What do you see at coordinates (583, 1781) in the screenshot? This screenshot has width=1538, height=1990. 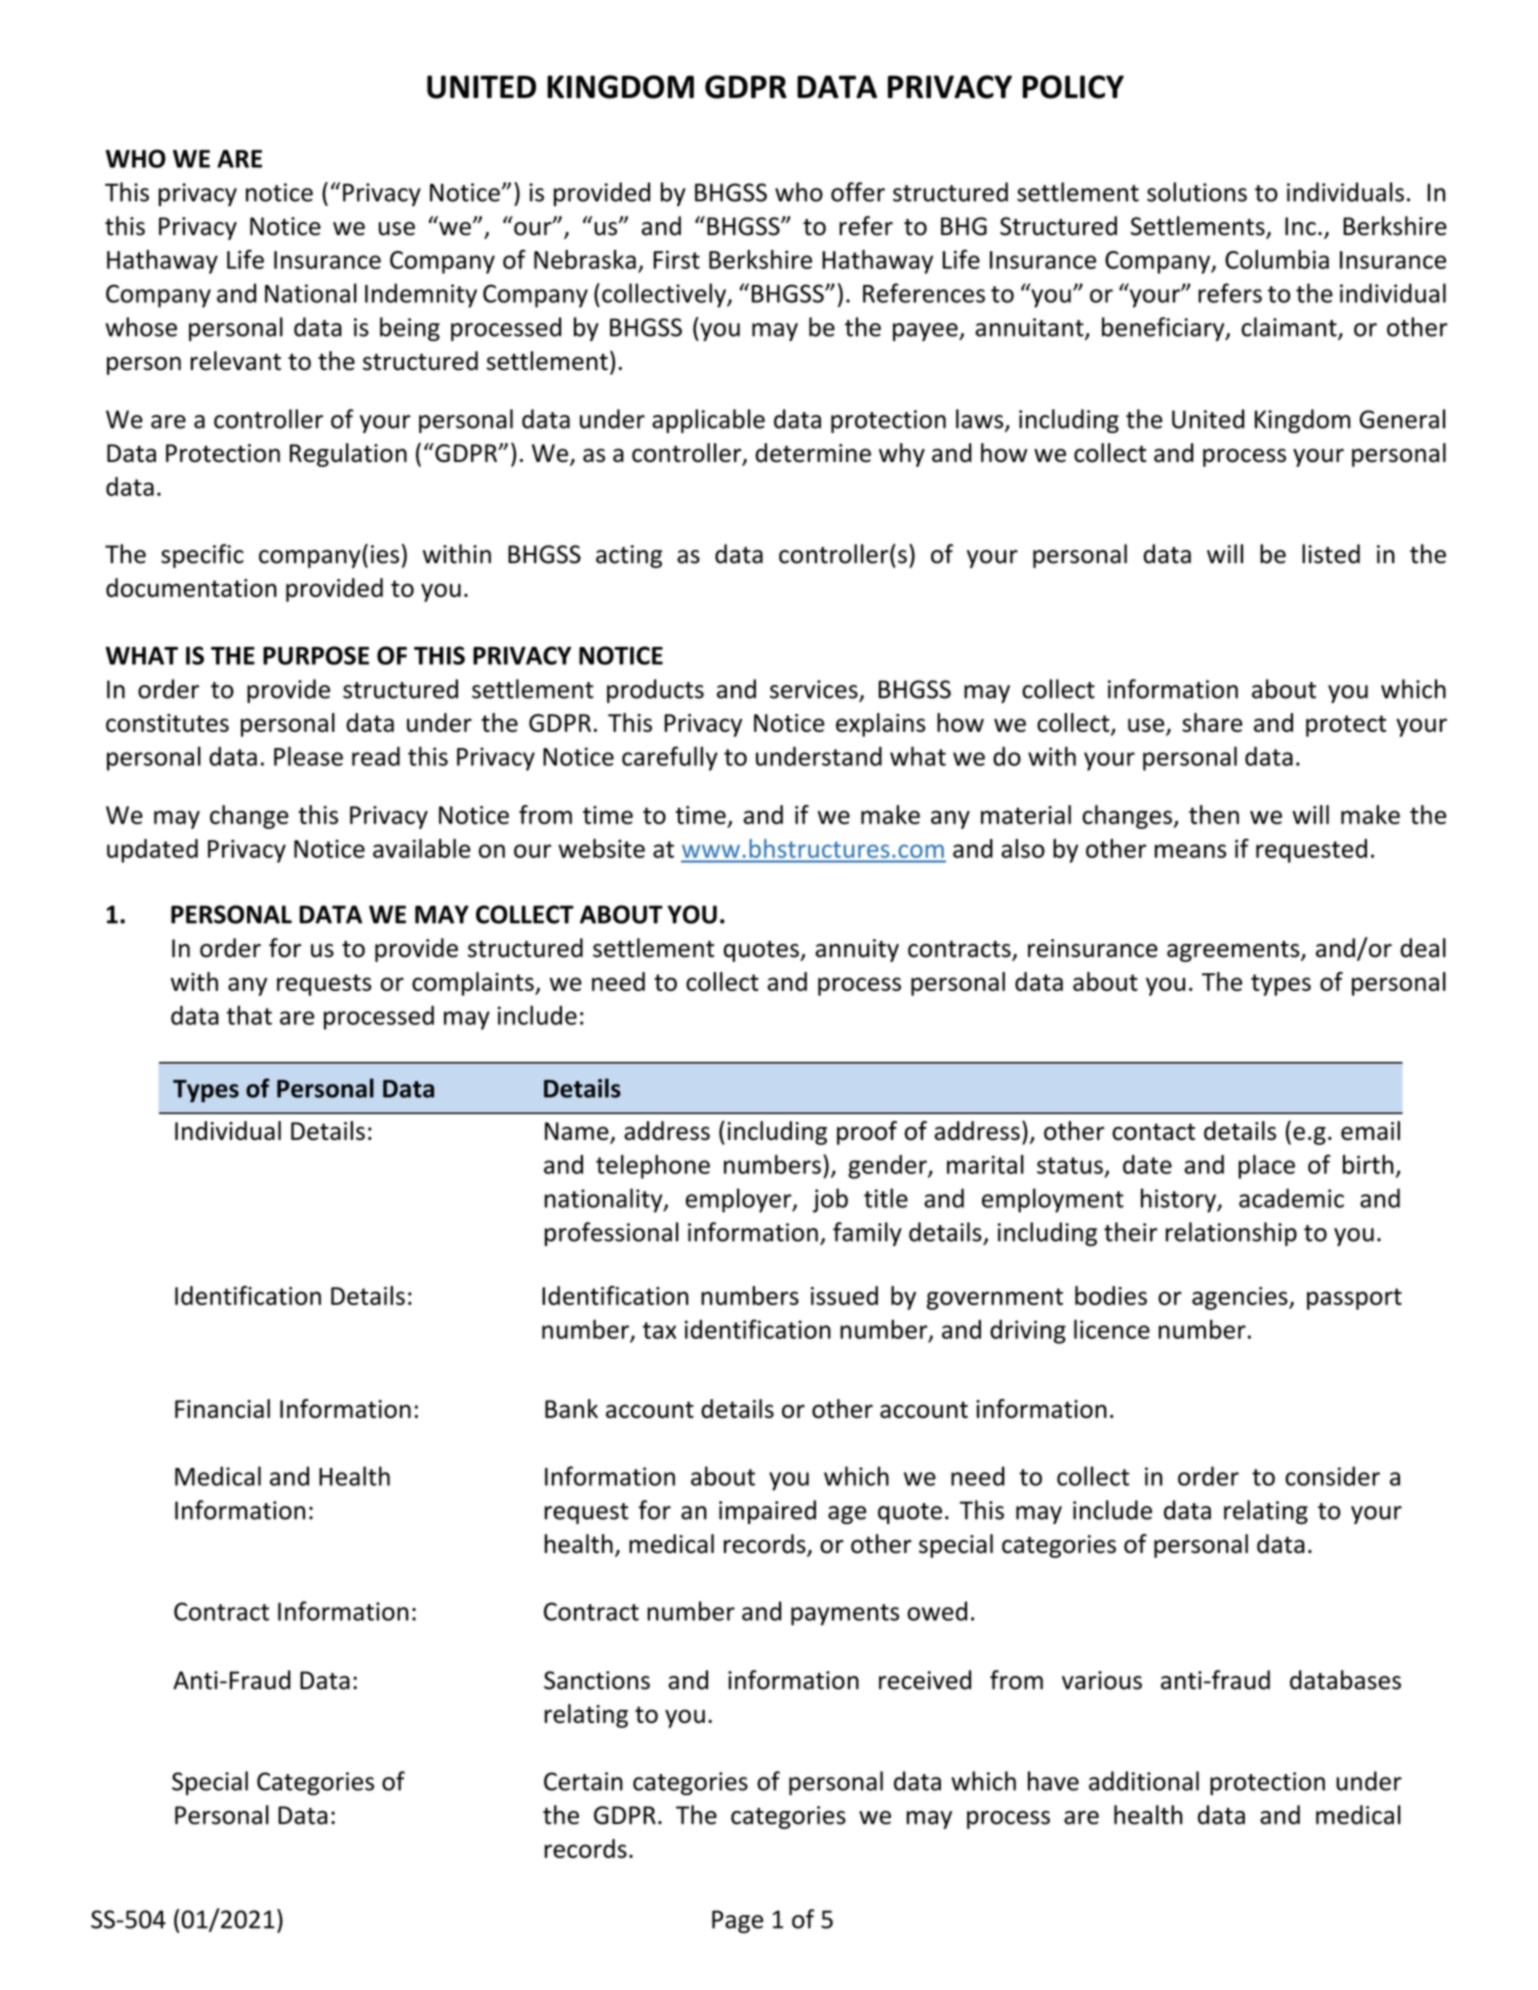 I see `Certain` at bounding box center [583, 1781].
